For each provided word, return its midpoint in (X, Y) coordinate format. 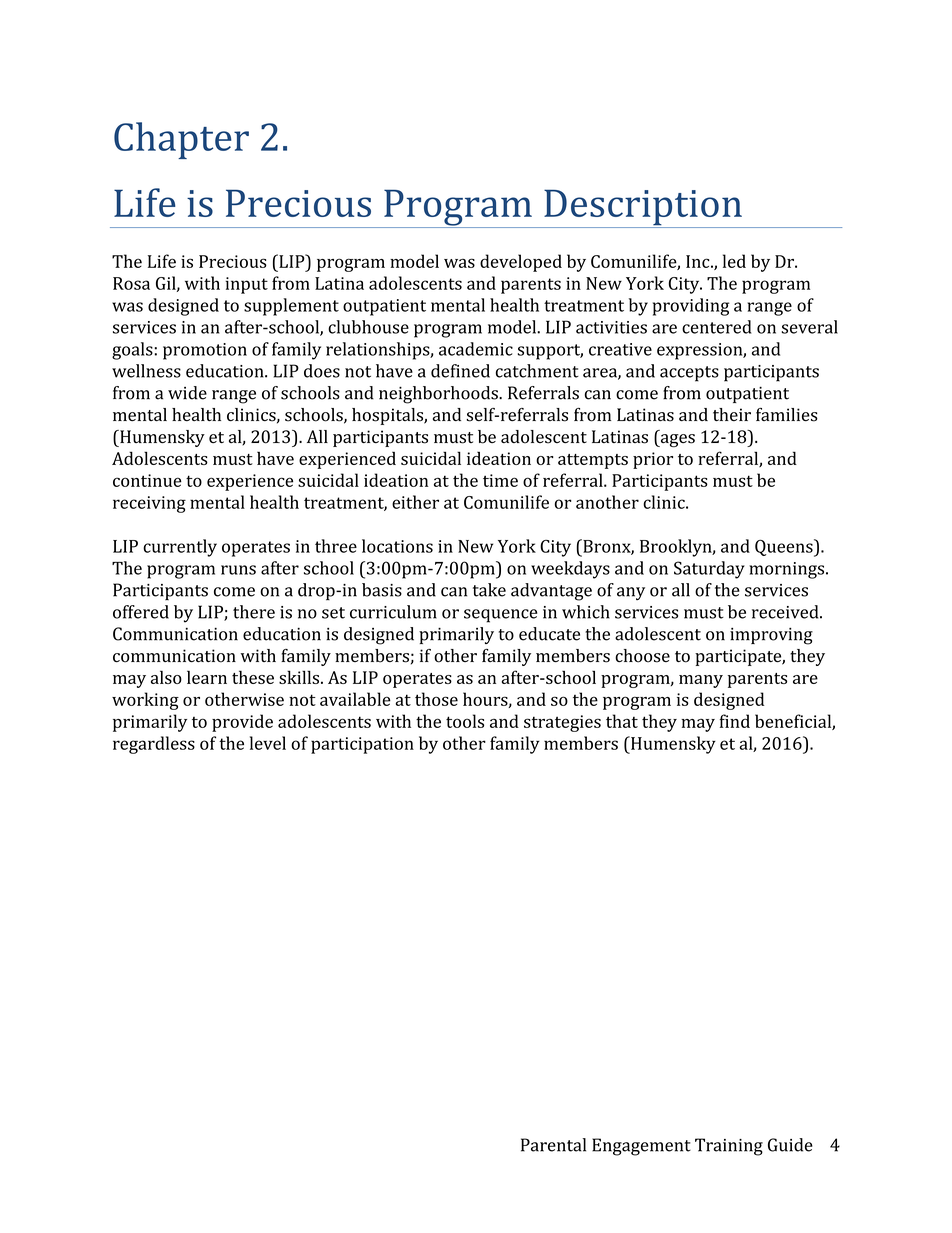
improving (771, 636)
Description (643, 208)
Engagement (641, 1147)
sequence (500, 616)
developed (521, 263)
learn (207, 677)
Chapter (181, 140)
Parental (553, 1145)
